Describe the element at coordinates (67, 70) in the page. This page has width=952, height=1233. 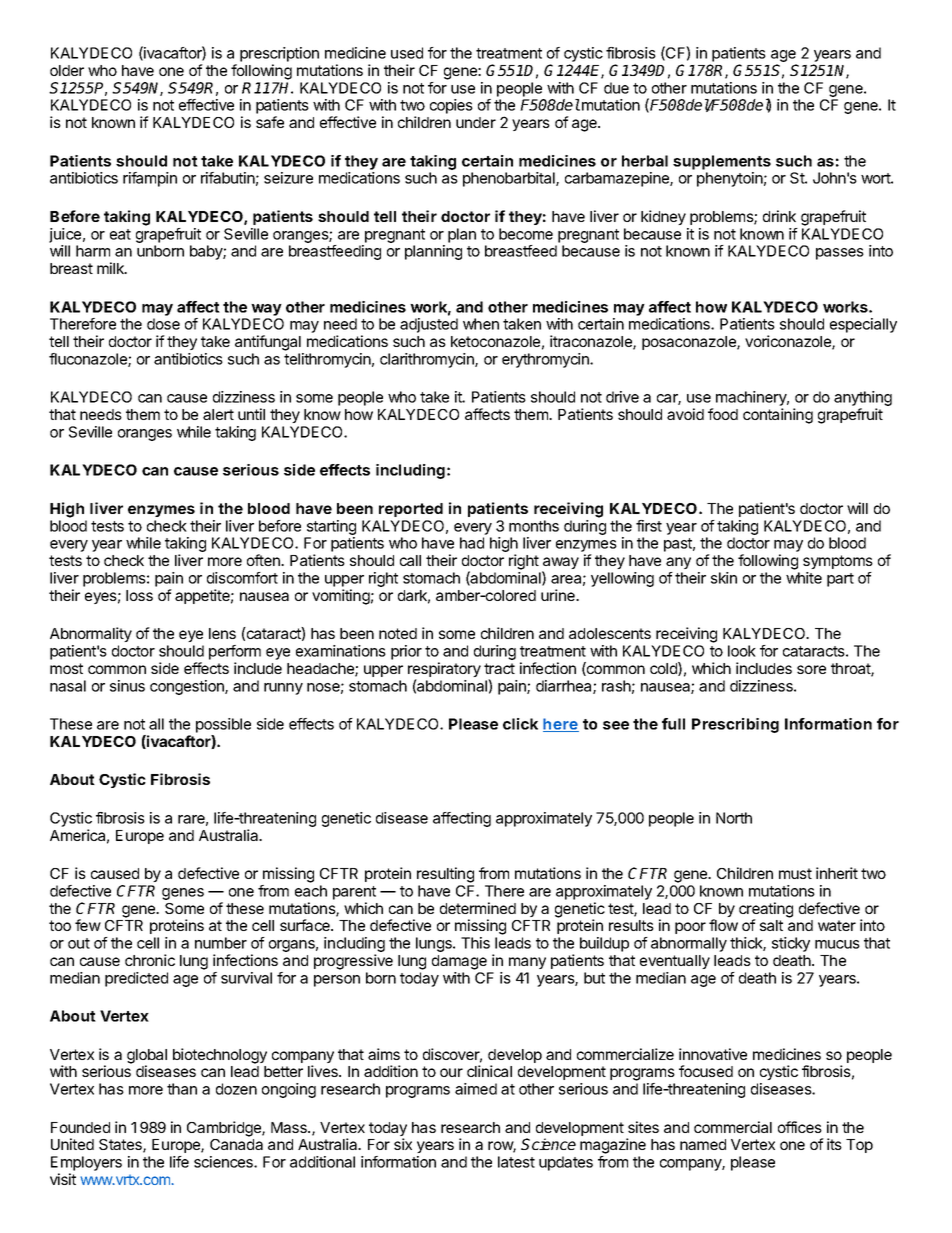
I see `older` at that location.
